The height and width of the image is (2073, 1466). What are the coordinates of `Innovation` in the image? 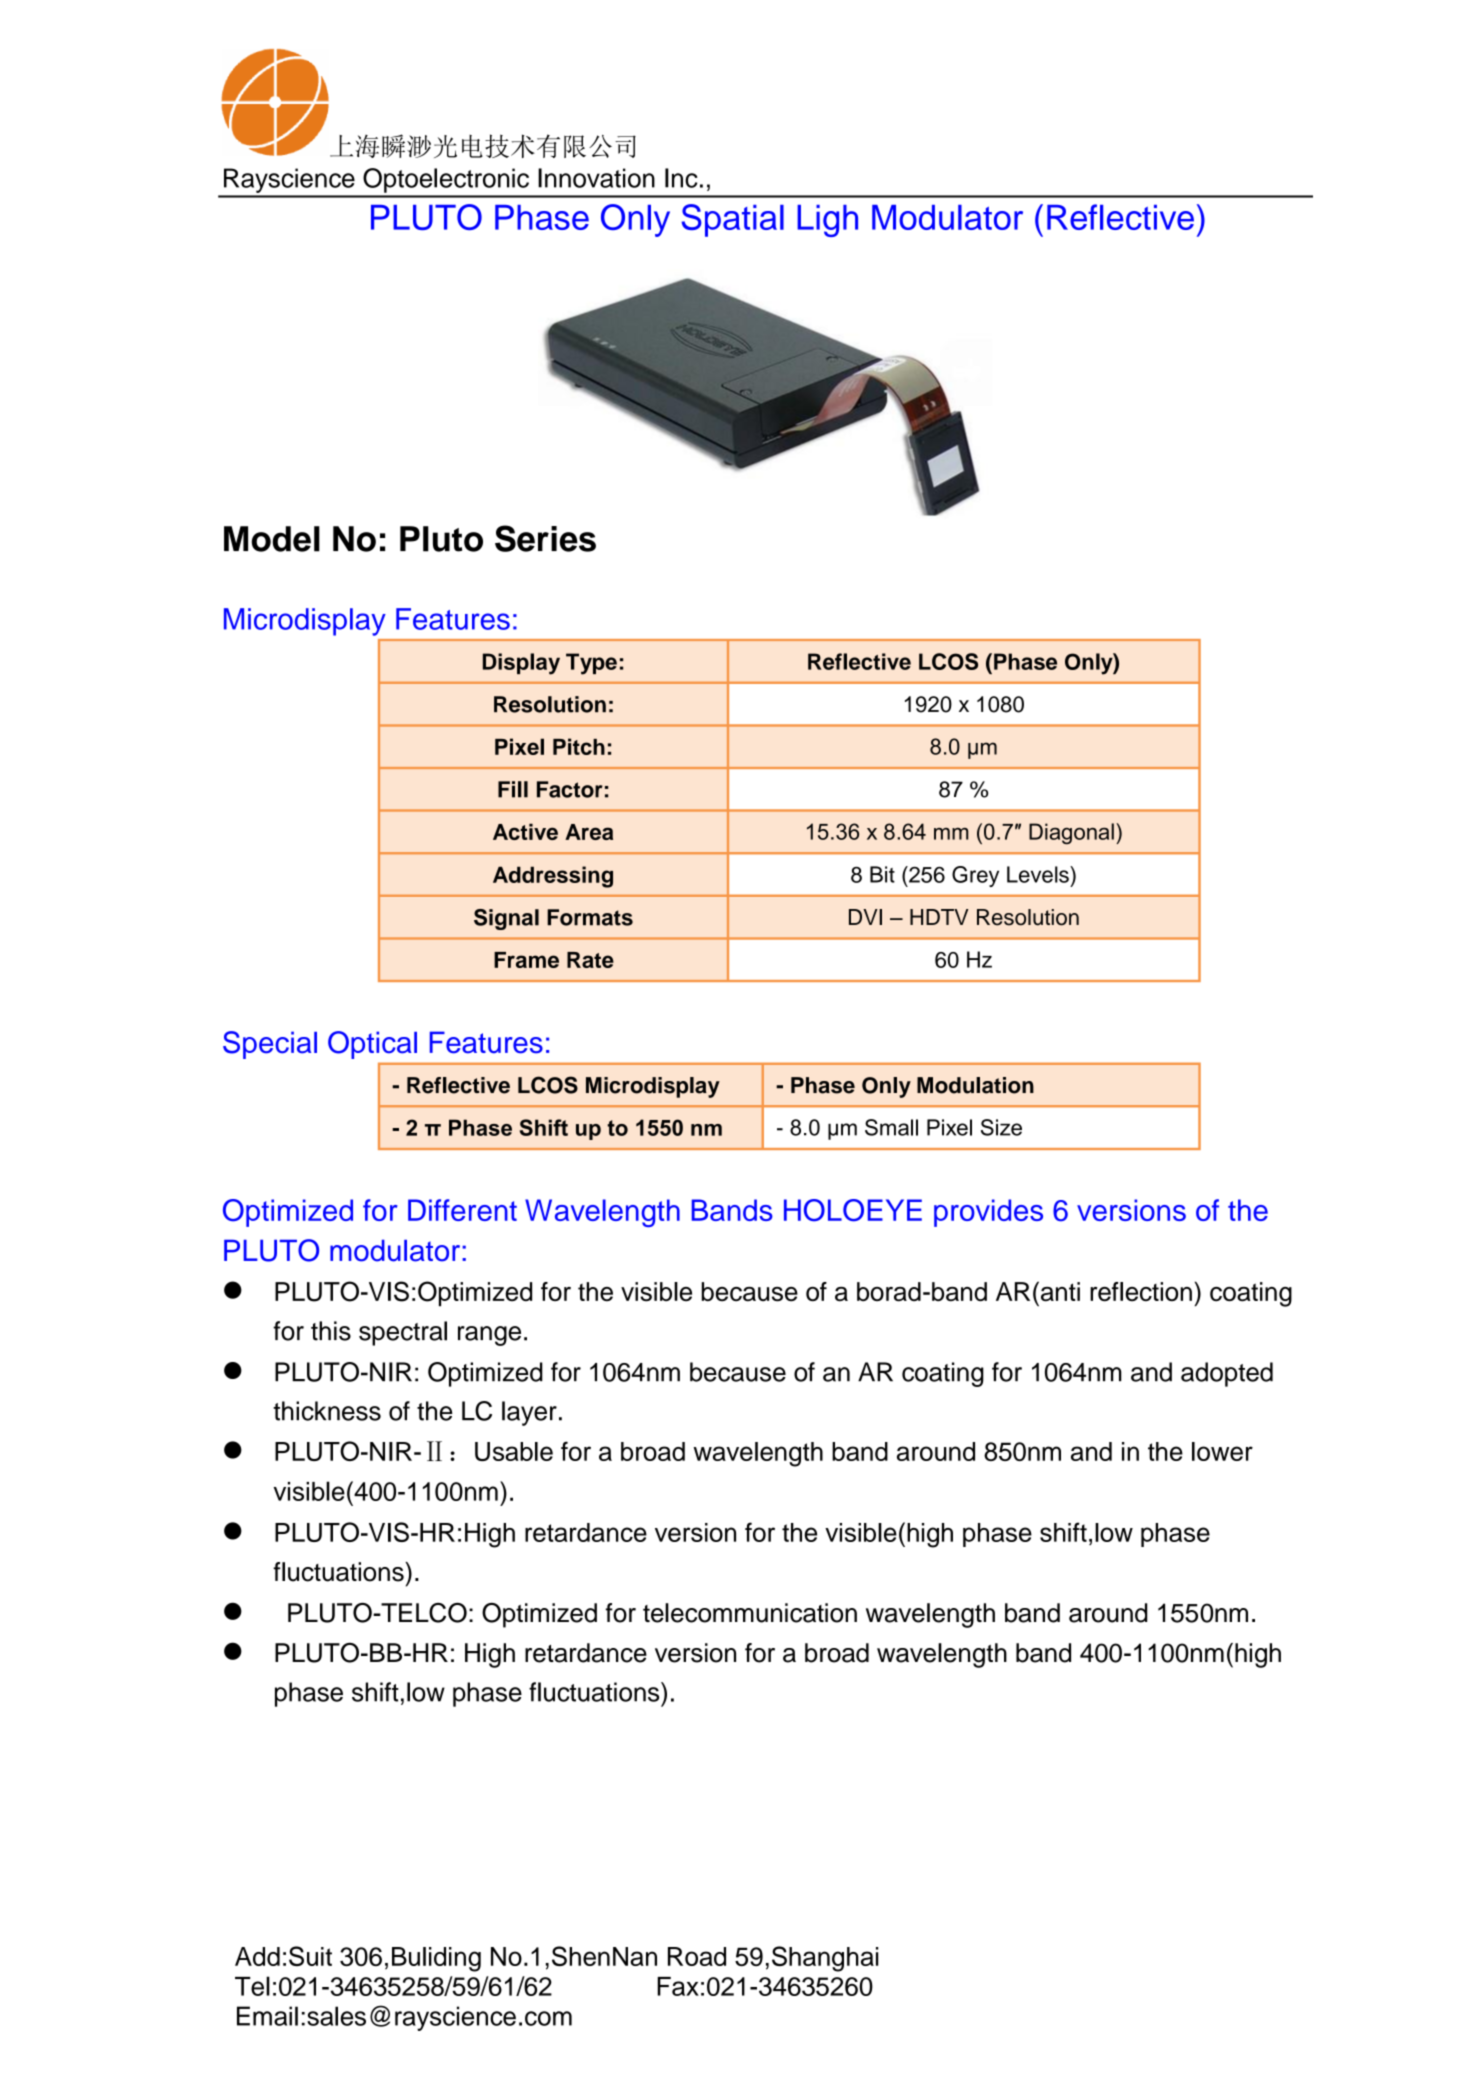 It's located at (596, 178).
